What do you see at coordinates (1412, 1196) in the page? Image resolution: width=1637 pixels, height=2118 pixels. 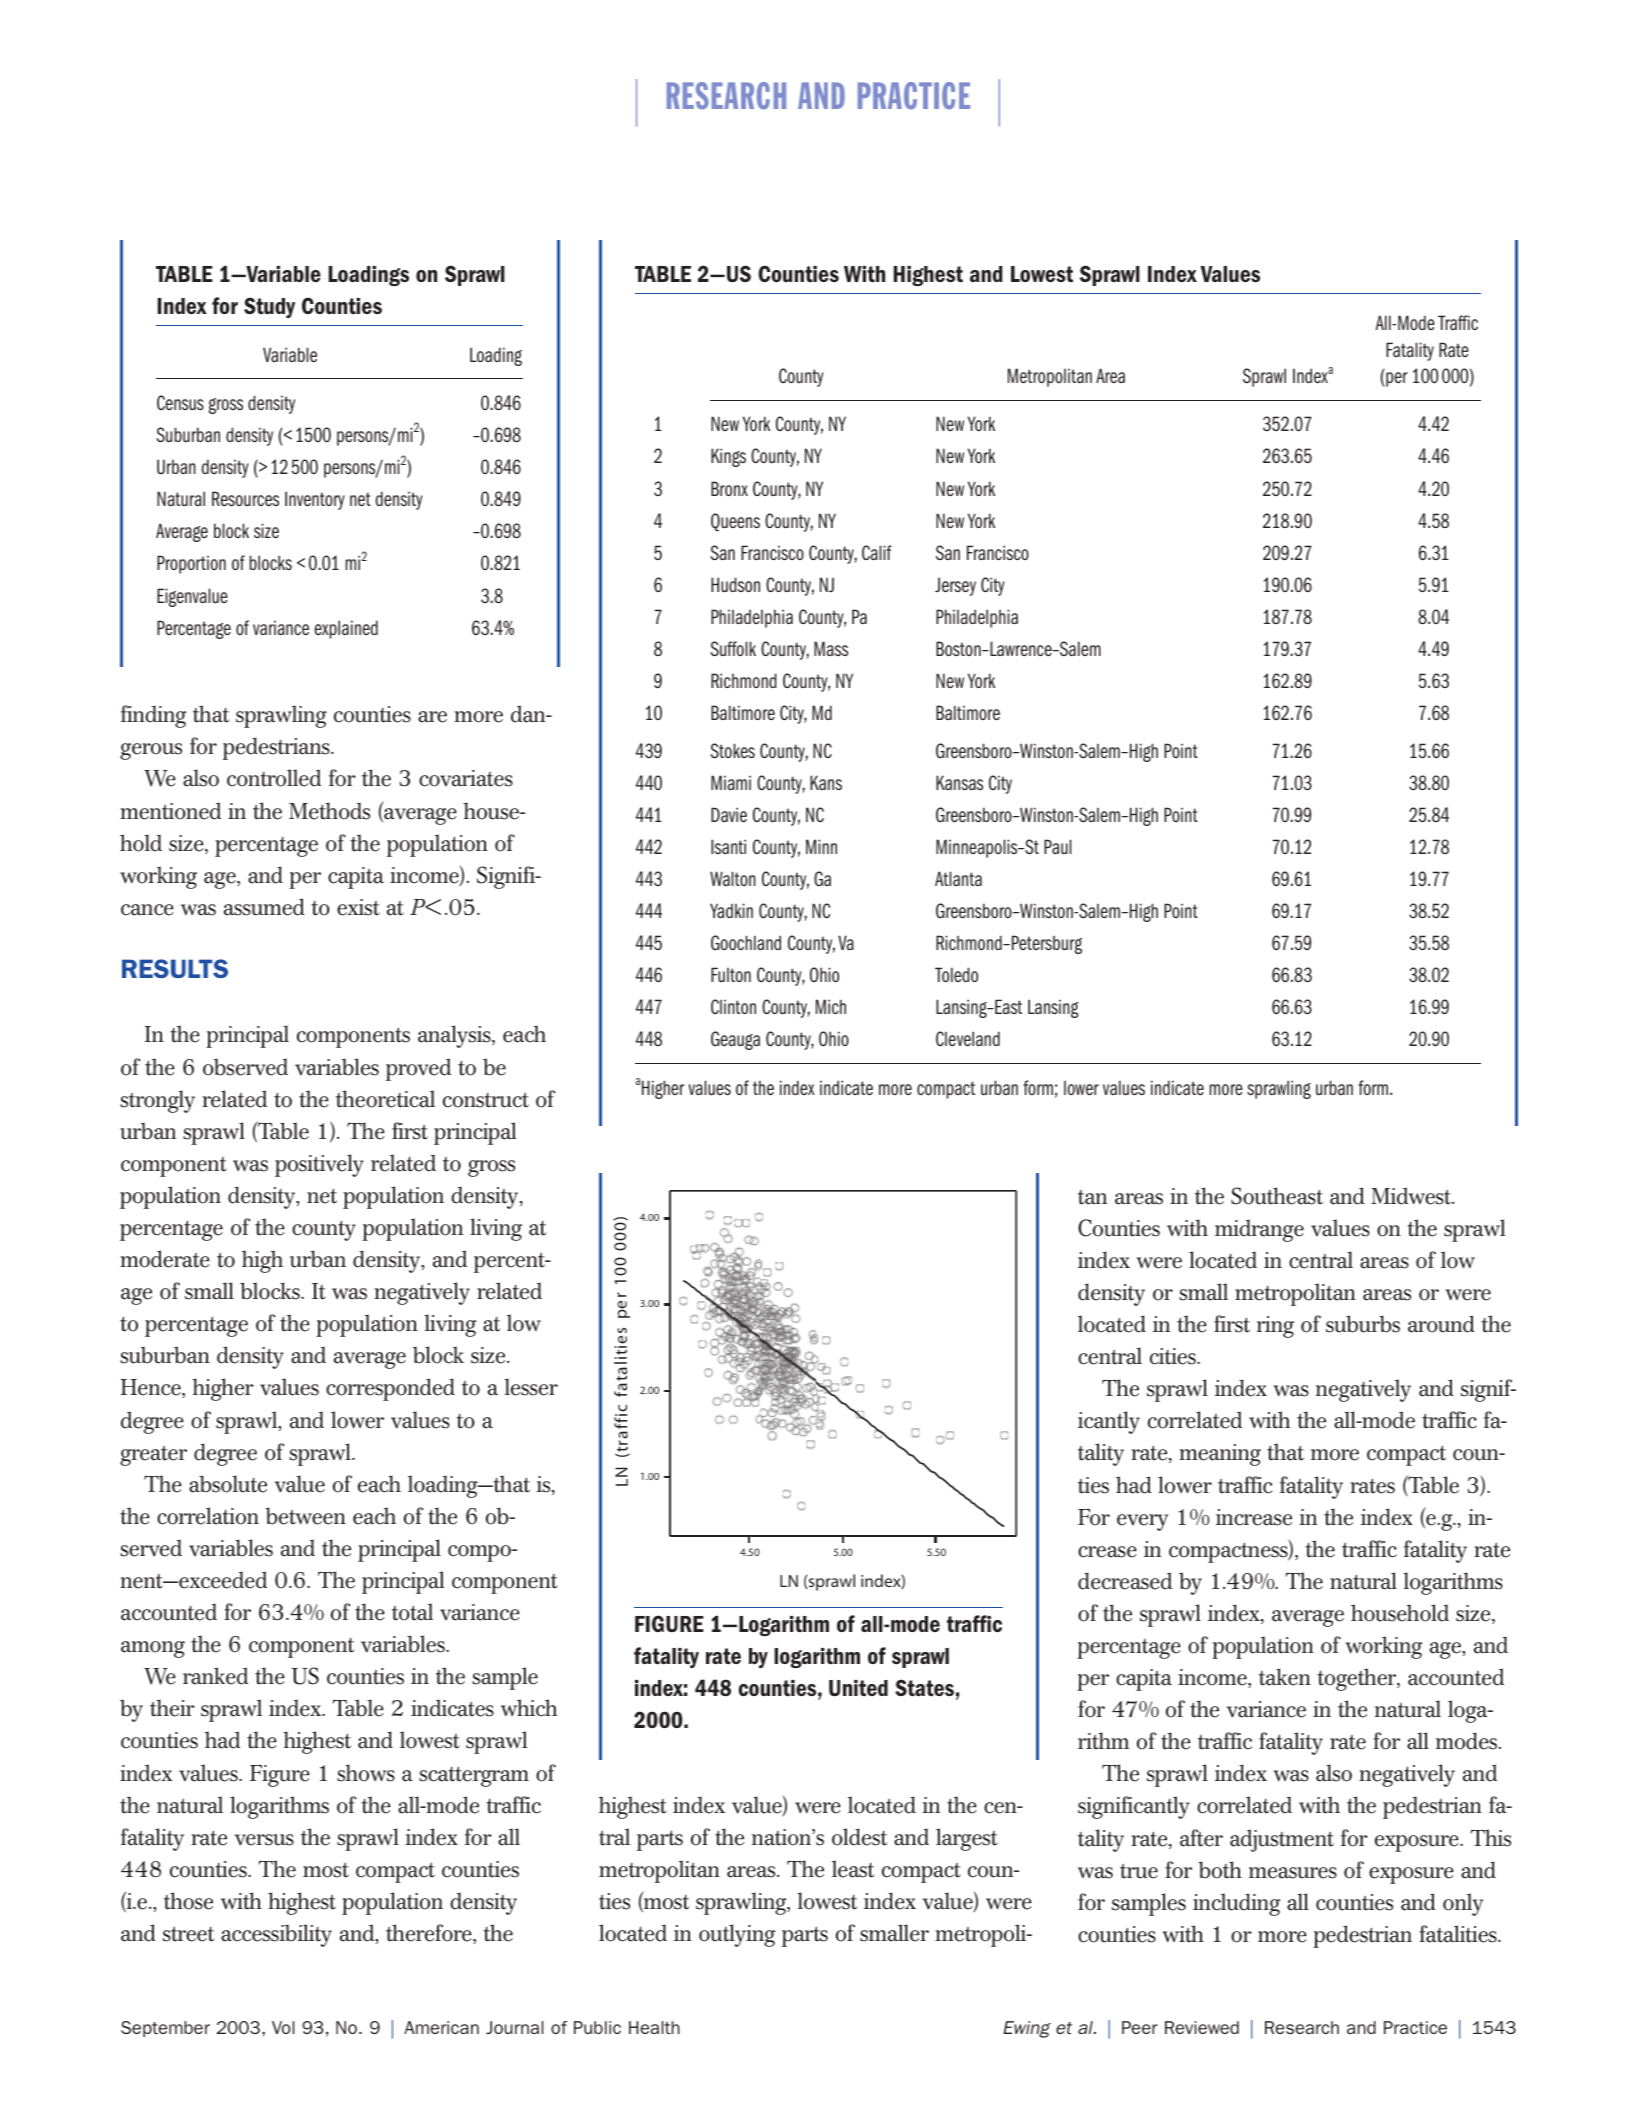 I see `Midwest` at bounding box center [1412, 1196].
